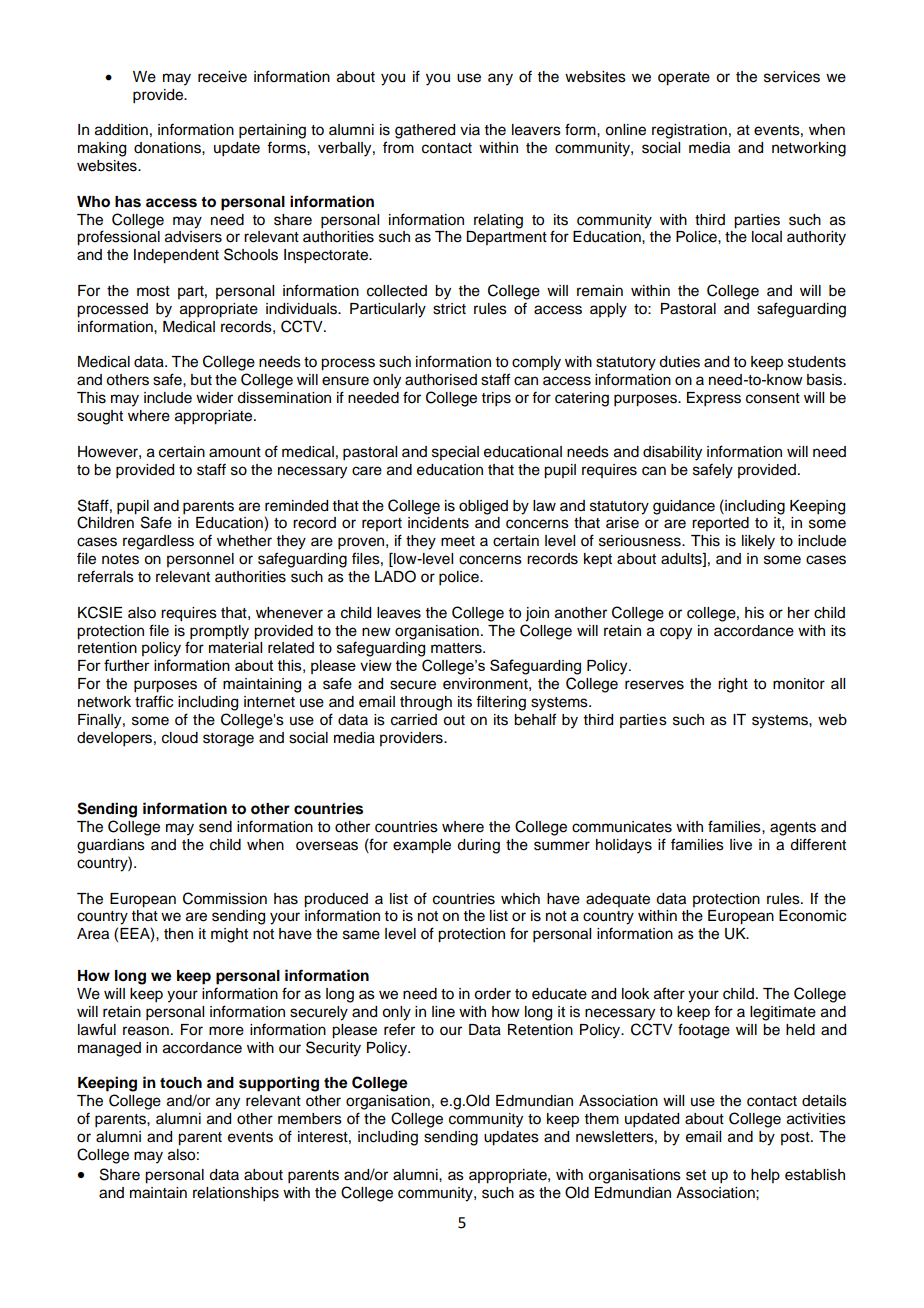 The width and height of the screenshot is (924, 1308). What do you see at coordinates (236, 1194) in the screenshot?
I see `relationships` at bounding box center [236, 1194].
